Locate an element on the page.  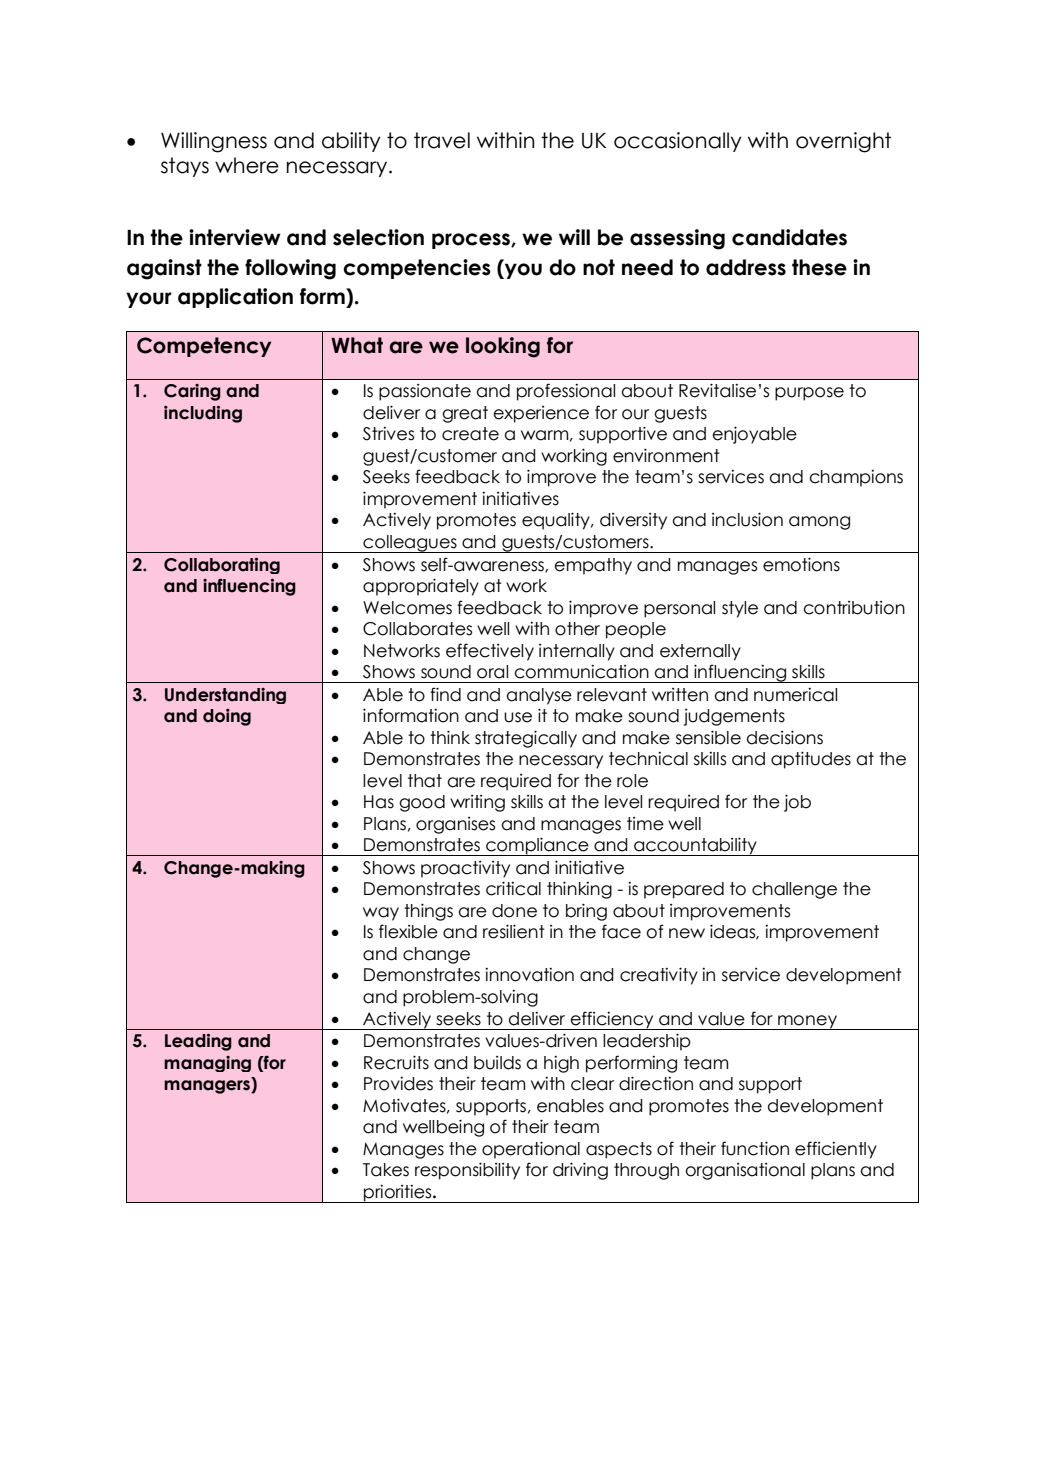
operational is located at coordinates (531, 1150).
